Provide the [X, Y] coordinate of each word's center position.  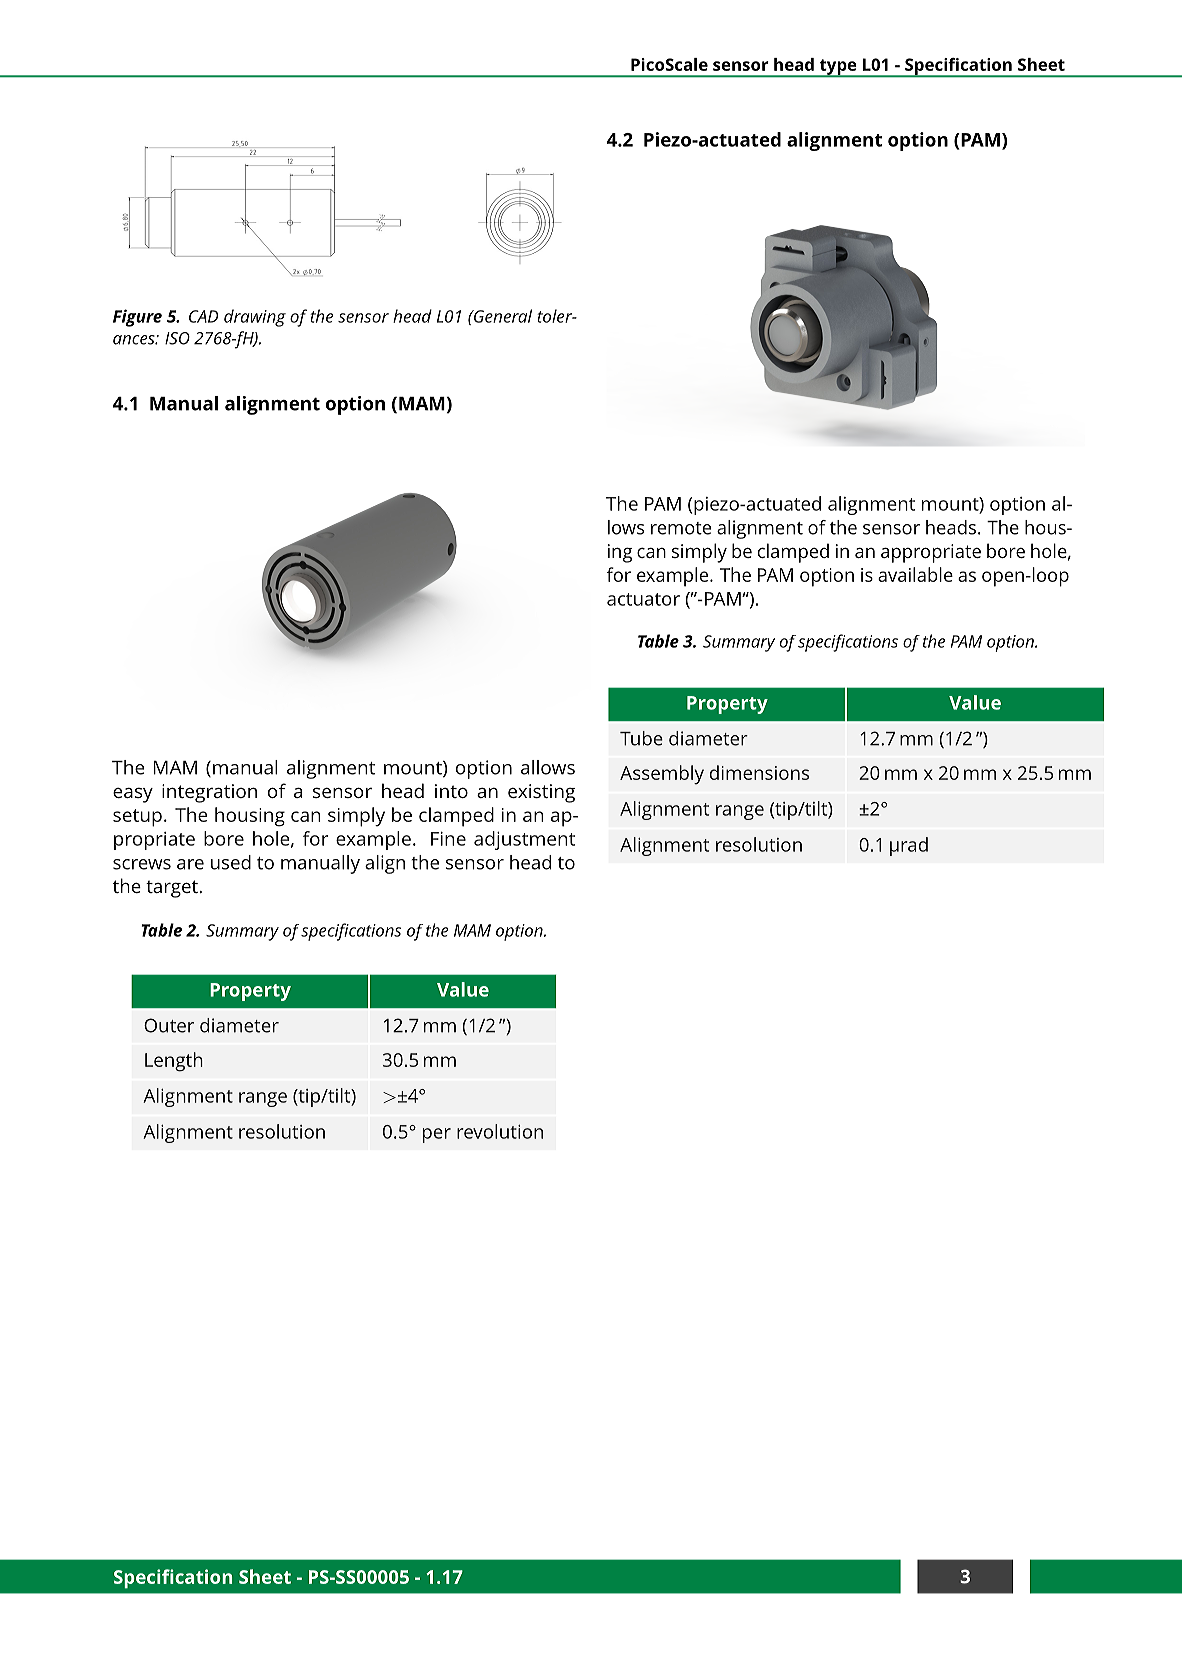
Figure [137, 318]
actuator [643, 599]
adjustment [524, 840]
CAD [203, 316]
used [231, 862]
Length [174, 1062]
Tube [641, 738]
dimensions [759, 772]
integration [209, 793]
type [838, 68]
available [915, 574]
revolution [500, 1131]
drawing [255, 318]
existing [541, 793]
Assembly [662, 775]
